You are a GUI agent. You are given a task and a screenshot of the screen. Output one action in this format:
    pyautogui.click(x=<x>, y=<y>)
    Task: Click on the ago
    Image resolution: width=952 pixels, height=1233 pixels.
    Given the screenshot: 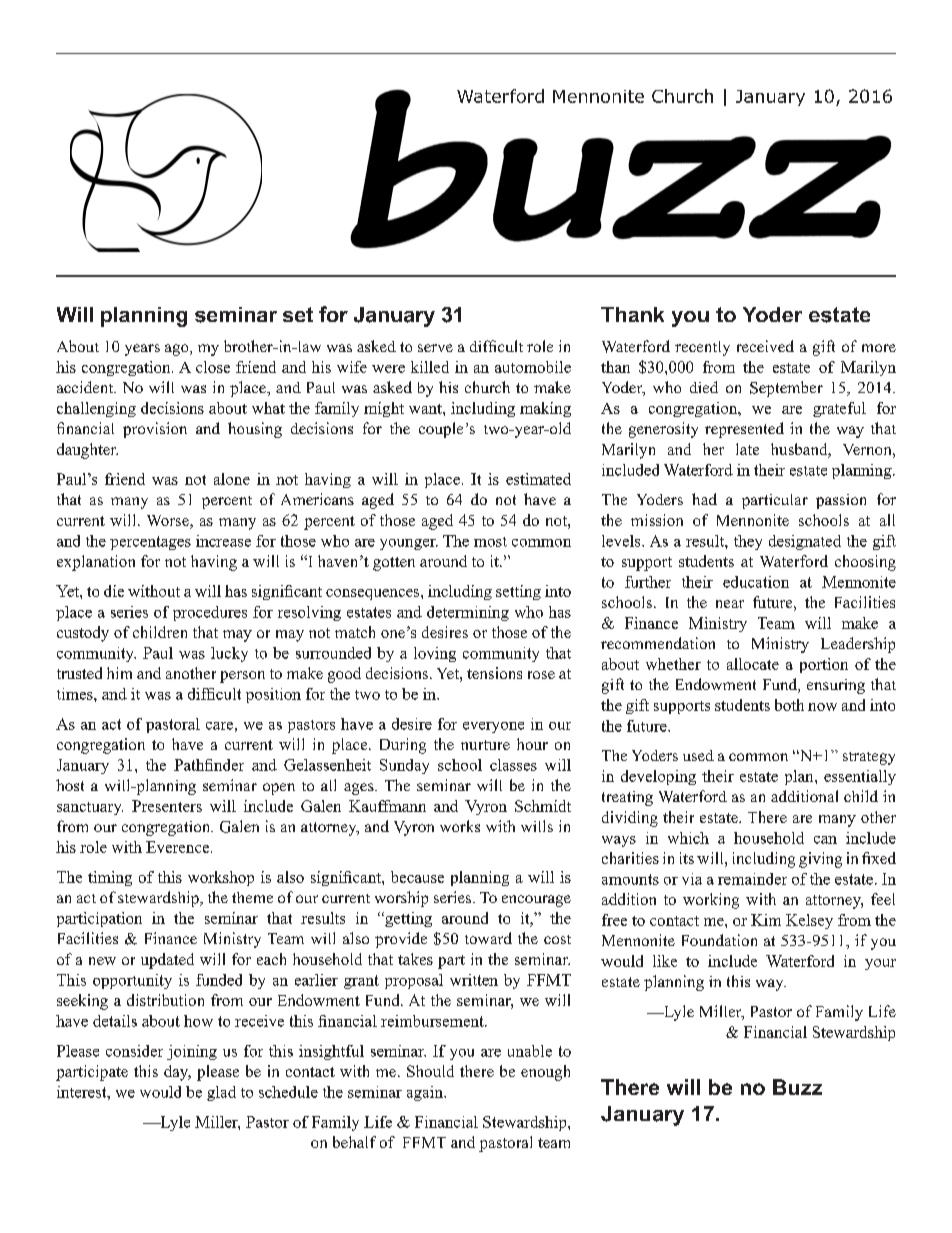 What is the action you would take?
    pyautogui.click(x=178, y=350)
